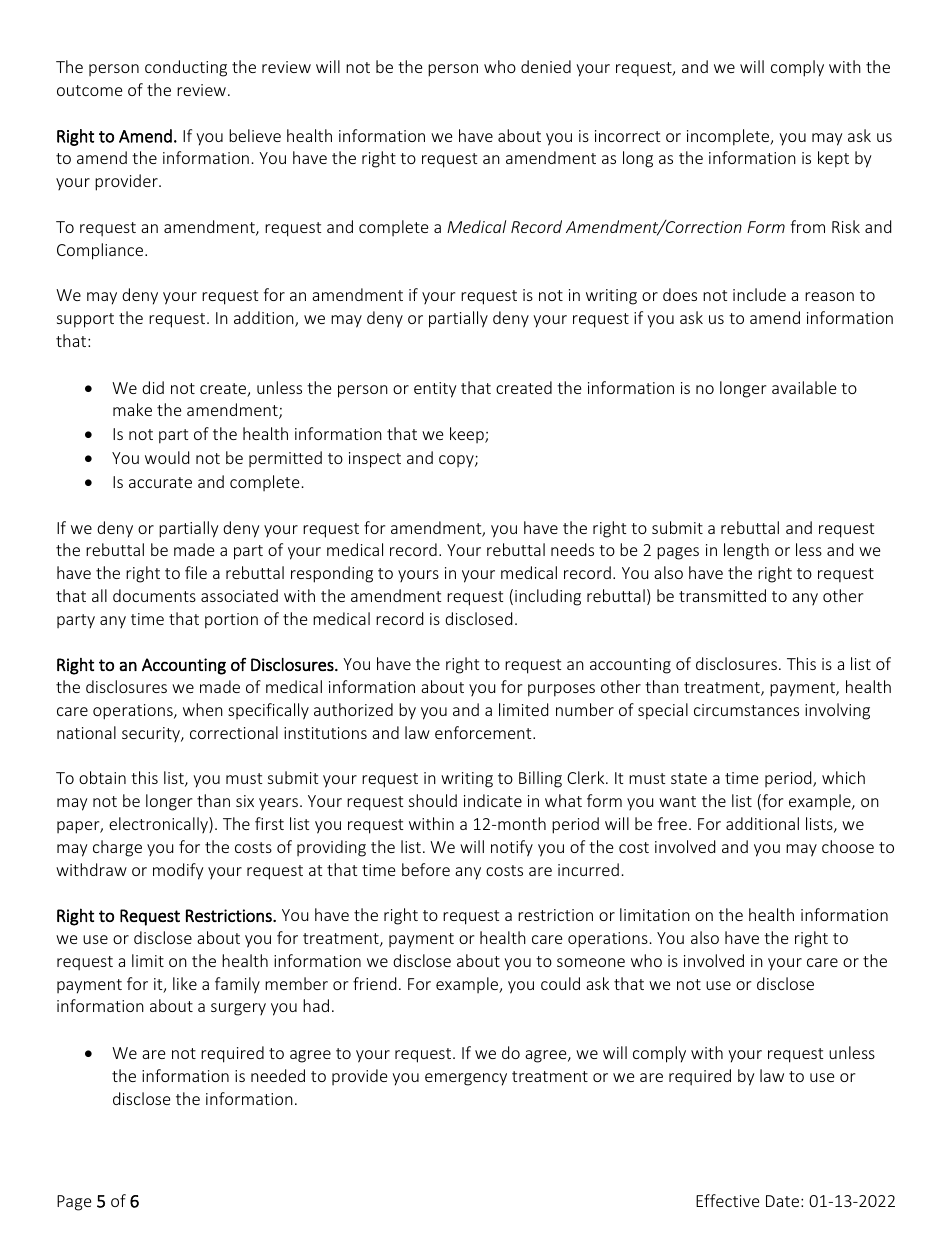 The image size is (952, 1233). I want to click on conducting, so click(186, 68).
